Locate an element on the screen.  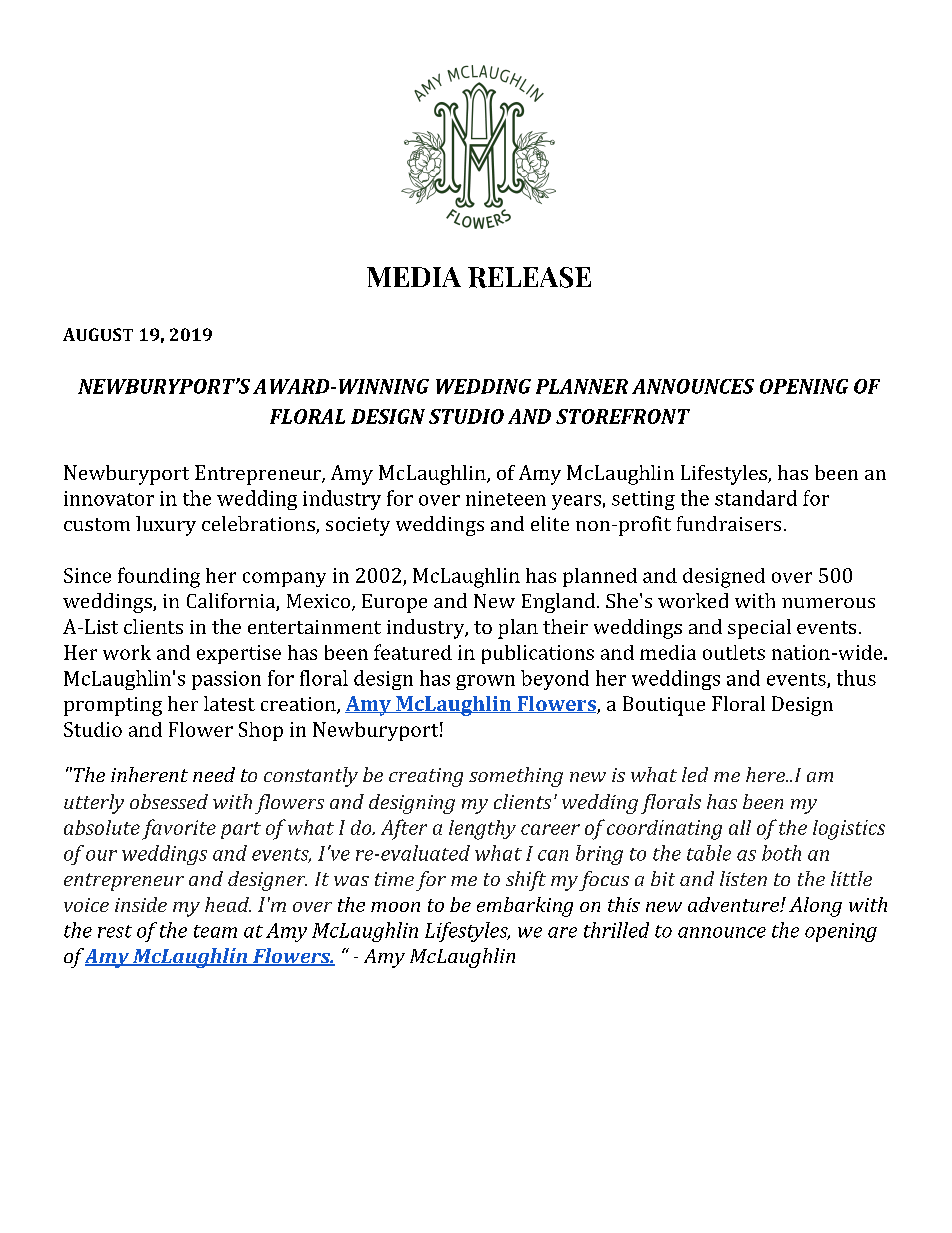
STOREFRONT is located at coordinates (623, 416).
